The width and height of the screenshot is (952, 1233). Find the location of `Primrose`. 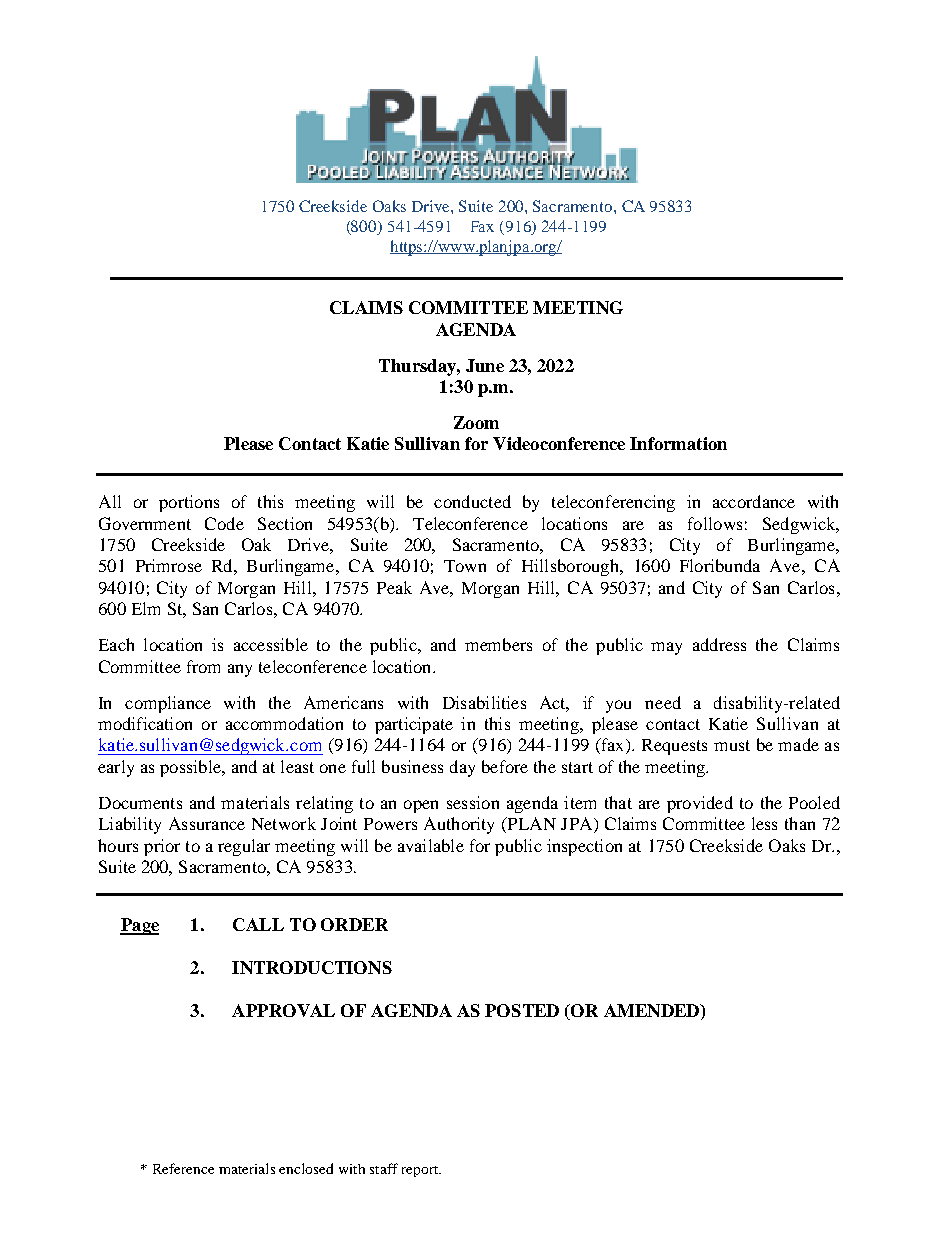

Primrose is located at coordinates (169, 565).
